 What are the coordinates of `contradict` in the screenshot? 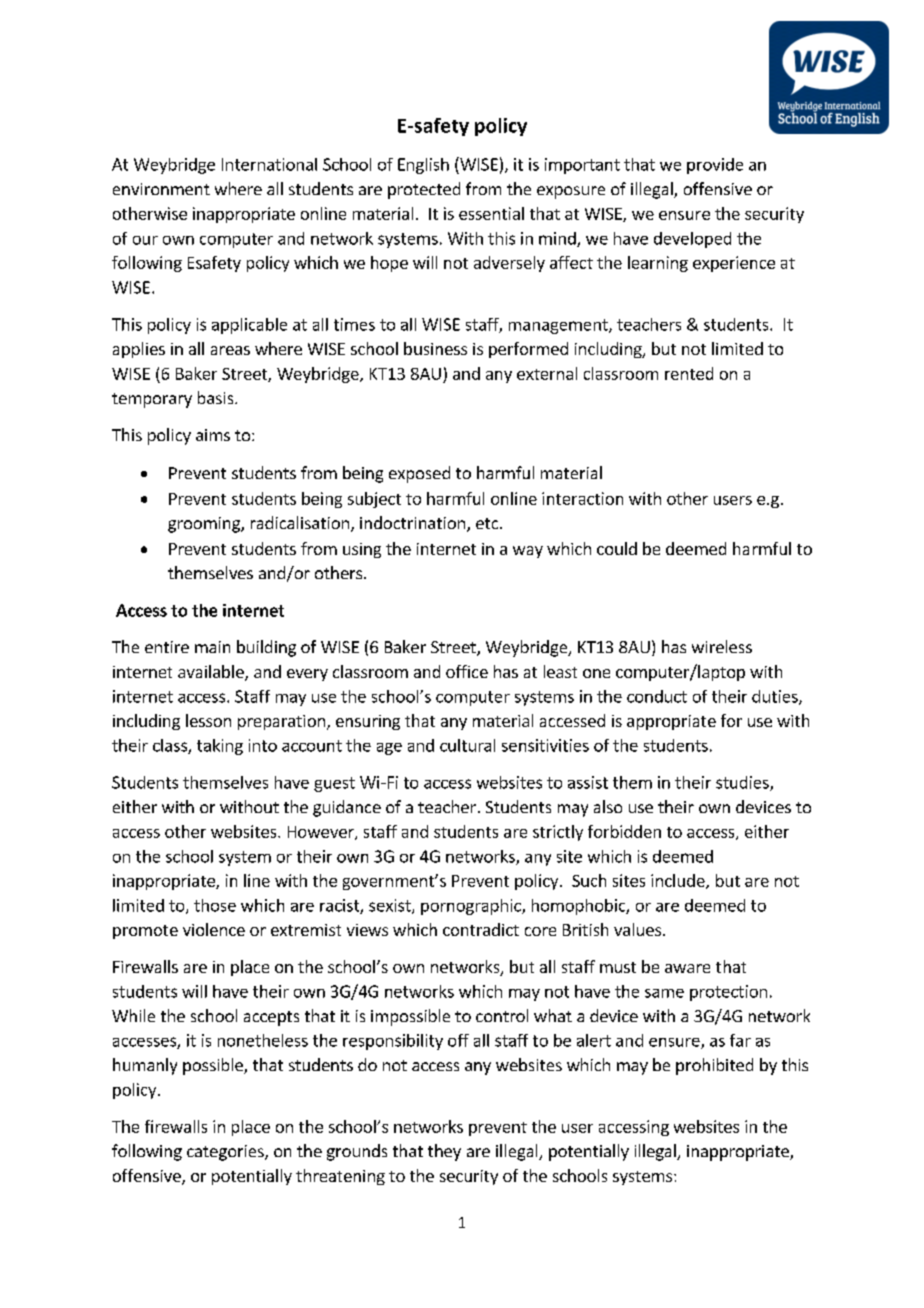 It's located at (481, 929).
